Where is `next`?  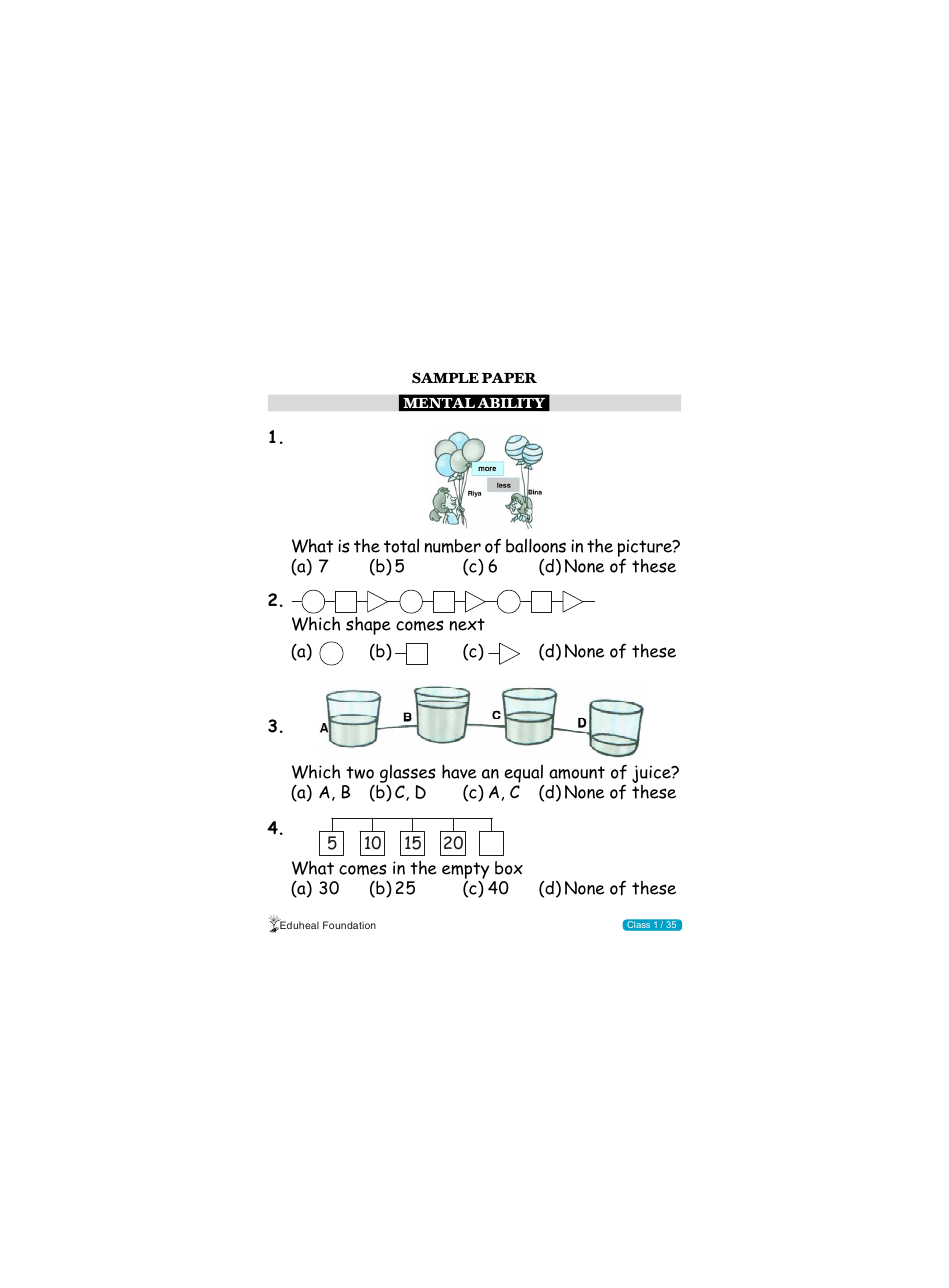 next is located at coordinates (467, 624).
